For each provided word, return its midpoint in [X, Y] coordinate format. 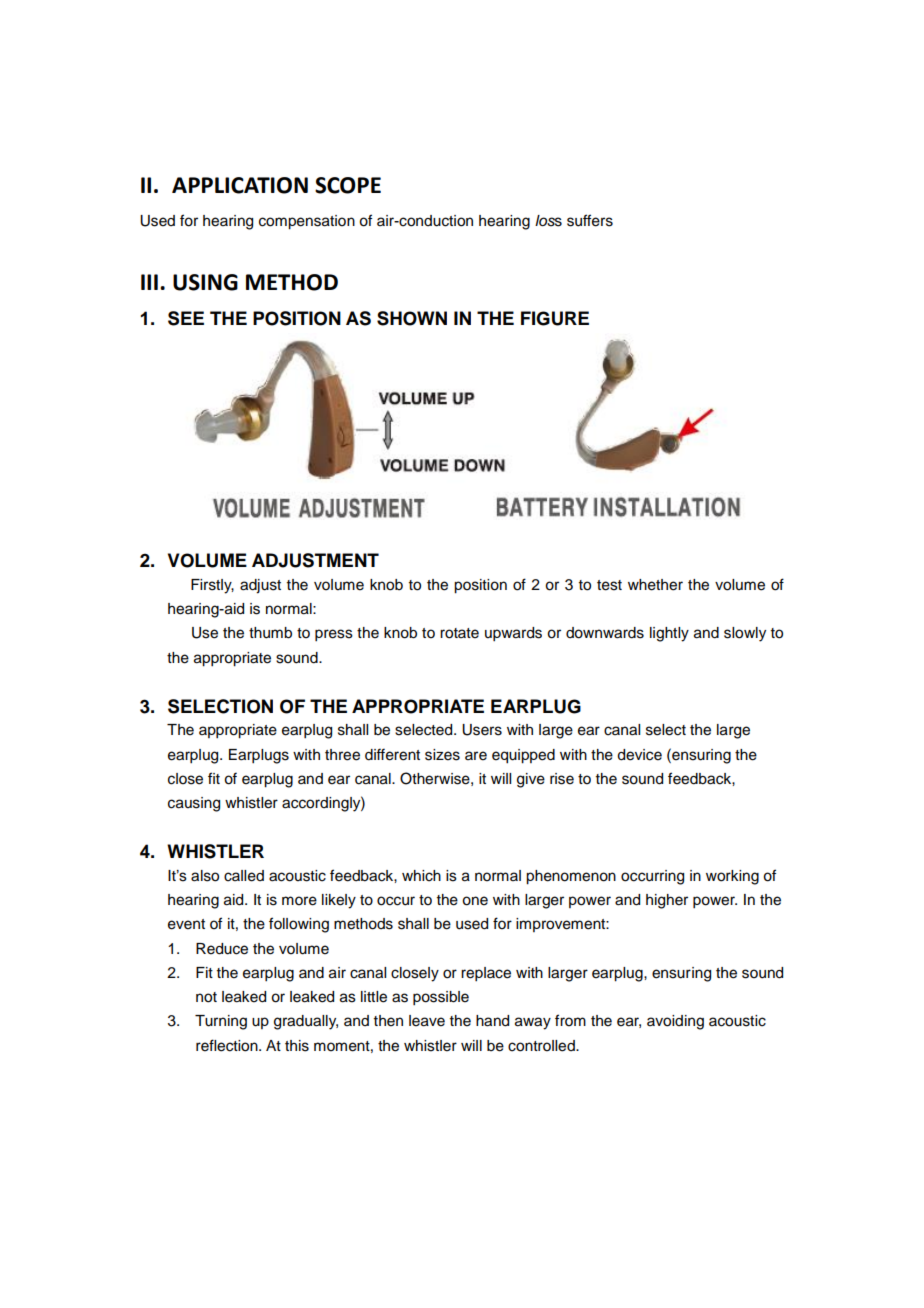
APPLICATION [240, 185]
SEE [186, 318]
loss [548, 221]
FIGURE [555, 318]
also [205, 876]
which [421, 876]
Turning [221, 1022]
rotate [459, 633]
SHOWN [412, 318]
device [639, 755]
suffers [590, 220]
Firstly [212, 586]
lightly [669, 634]
